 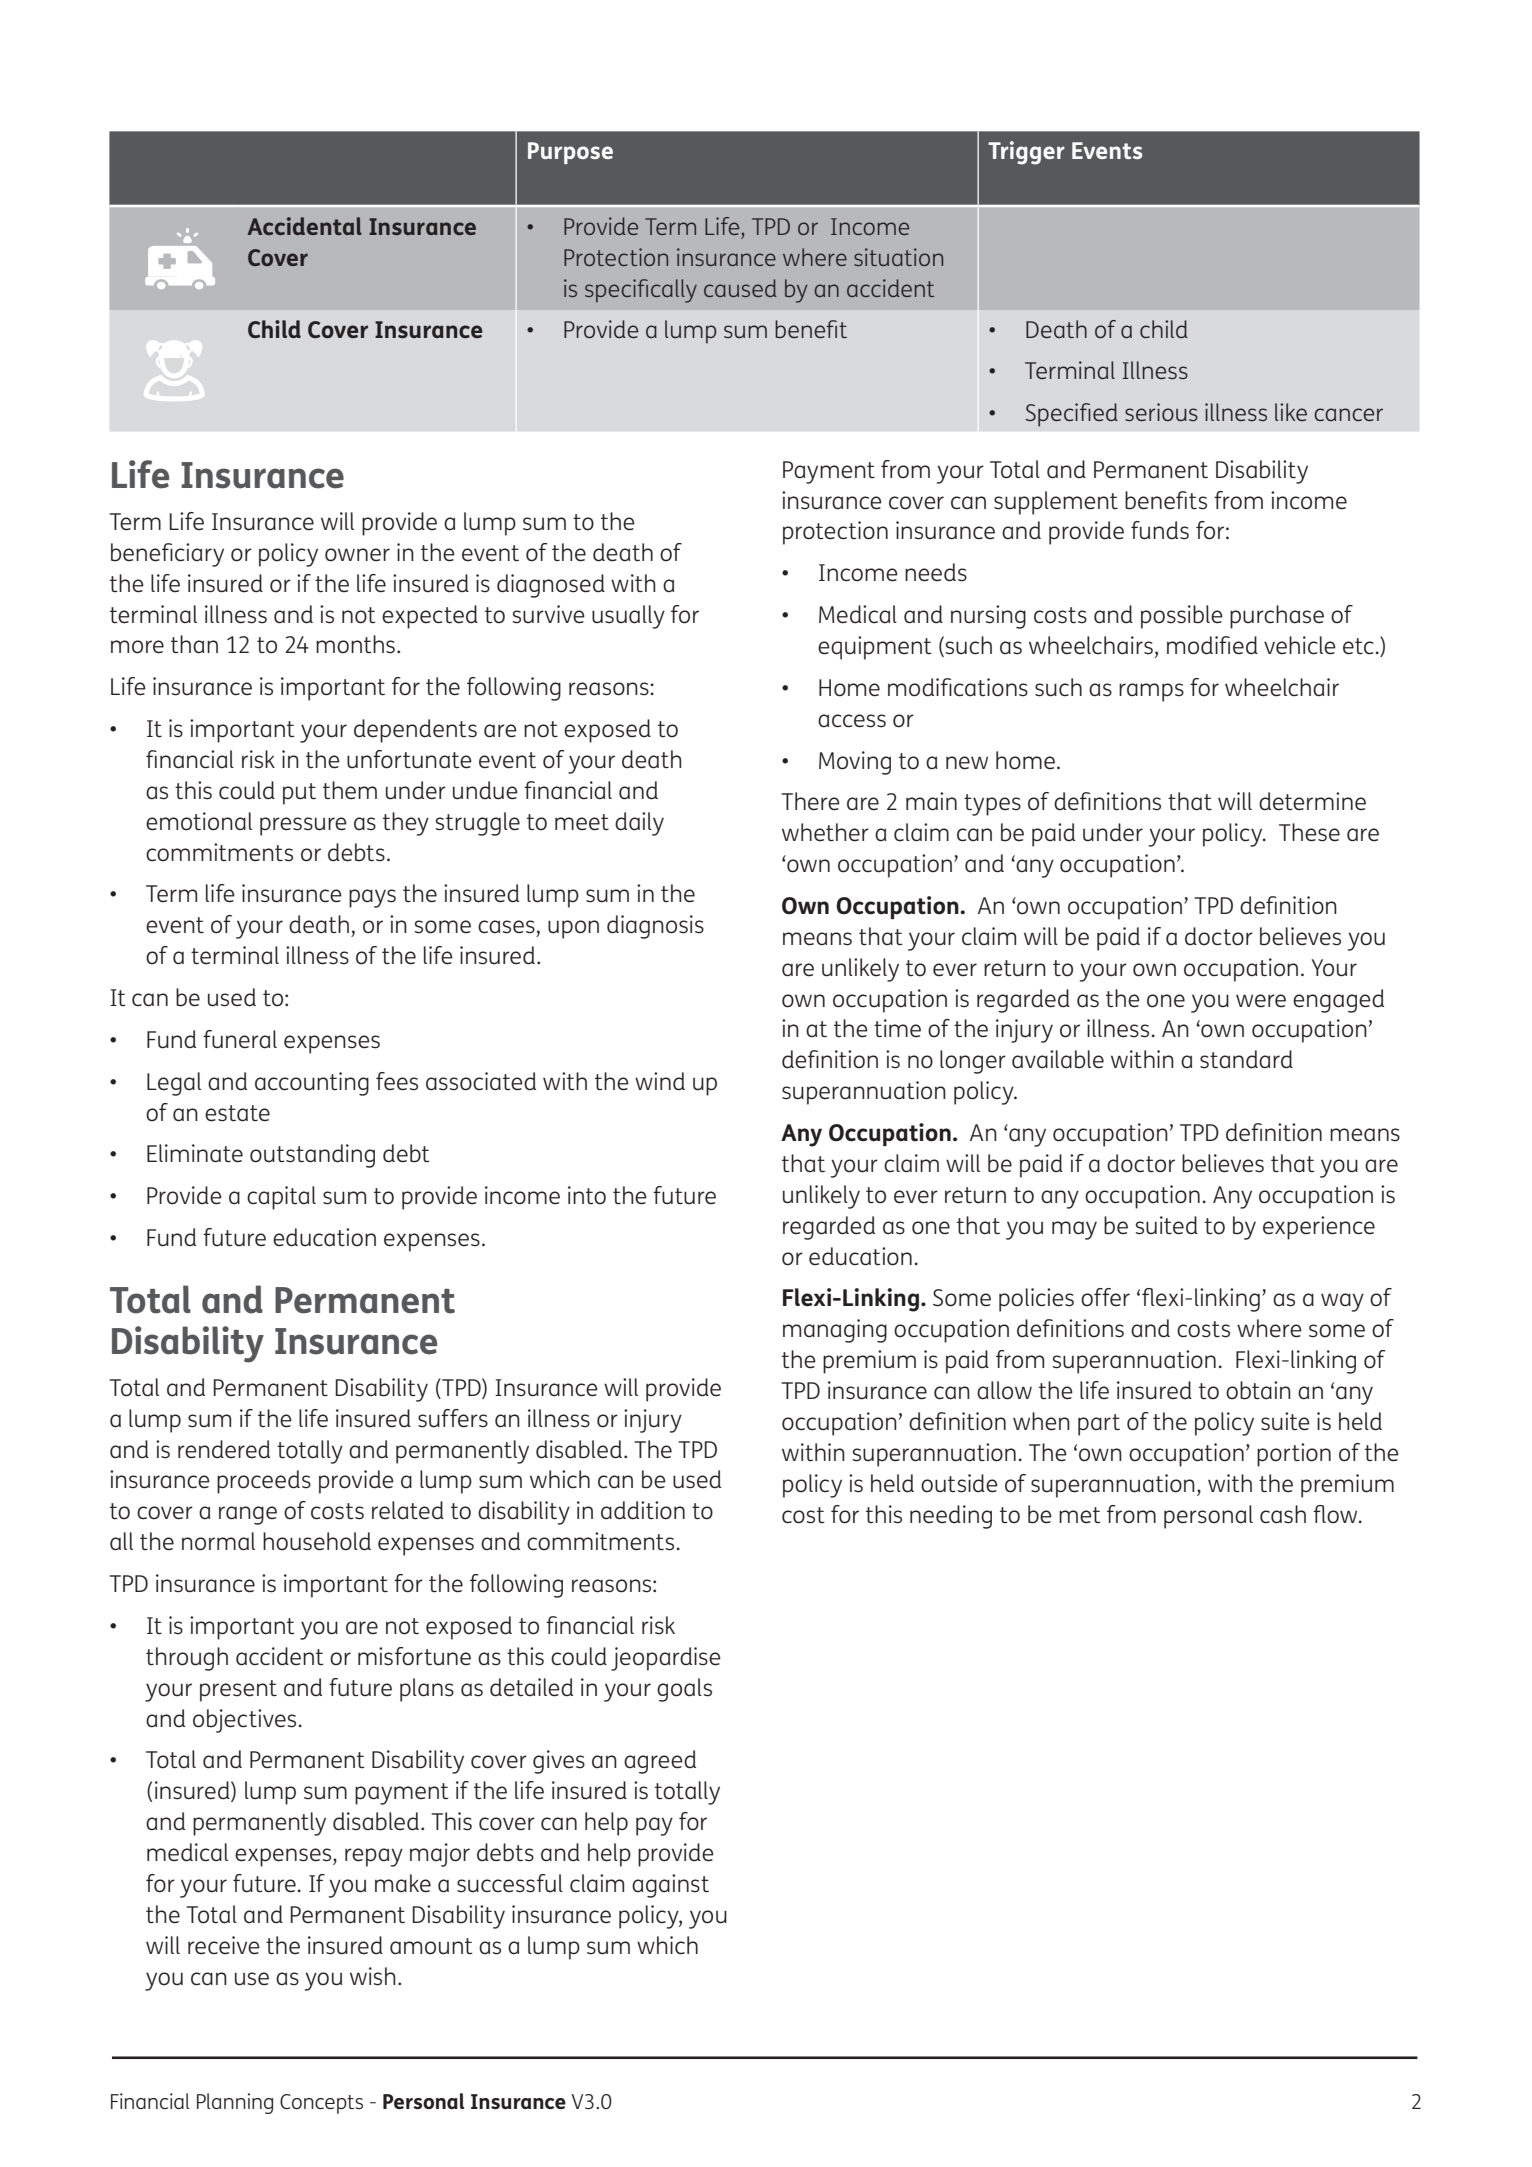 I want to click on specifically, so click(x=641, y=291).
